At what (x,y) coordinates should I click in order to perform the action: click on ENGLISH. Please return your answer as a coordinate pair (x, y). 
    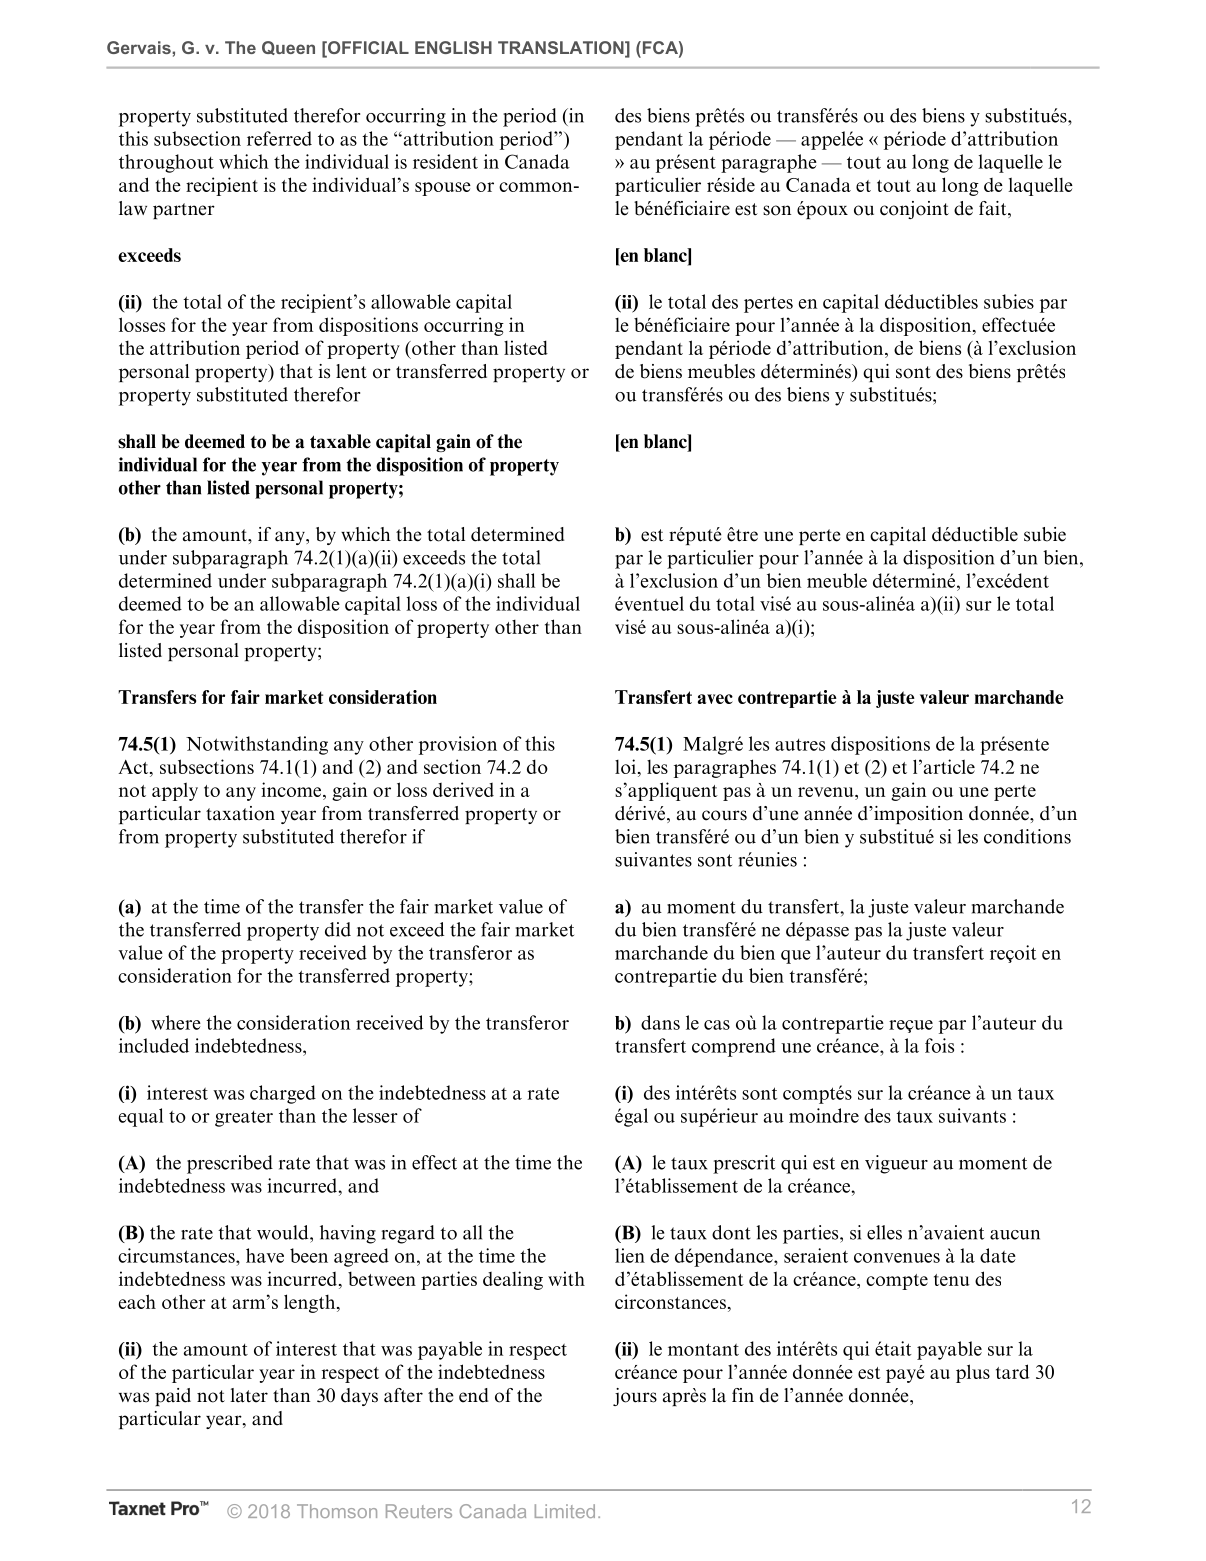
    Looking at the image, I should click on (453, 47).
